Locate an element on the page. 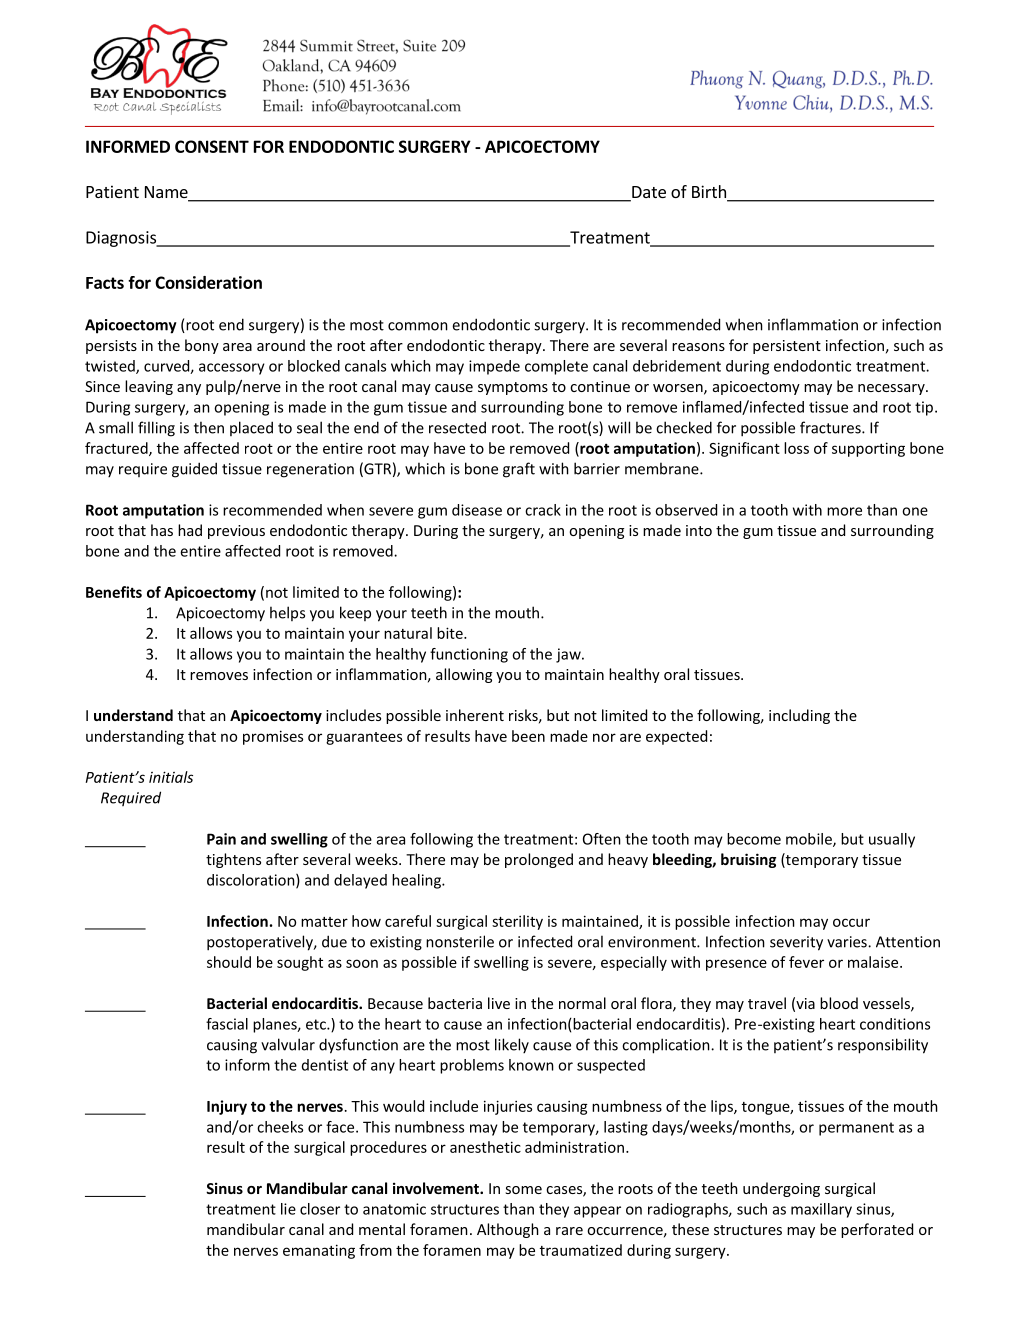 The image size is (1031, 1334). including is located at coordinates (799, 716).
